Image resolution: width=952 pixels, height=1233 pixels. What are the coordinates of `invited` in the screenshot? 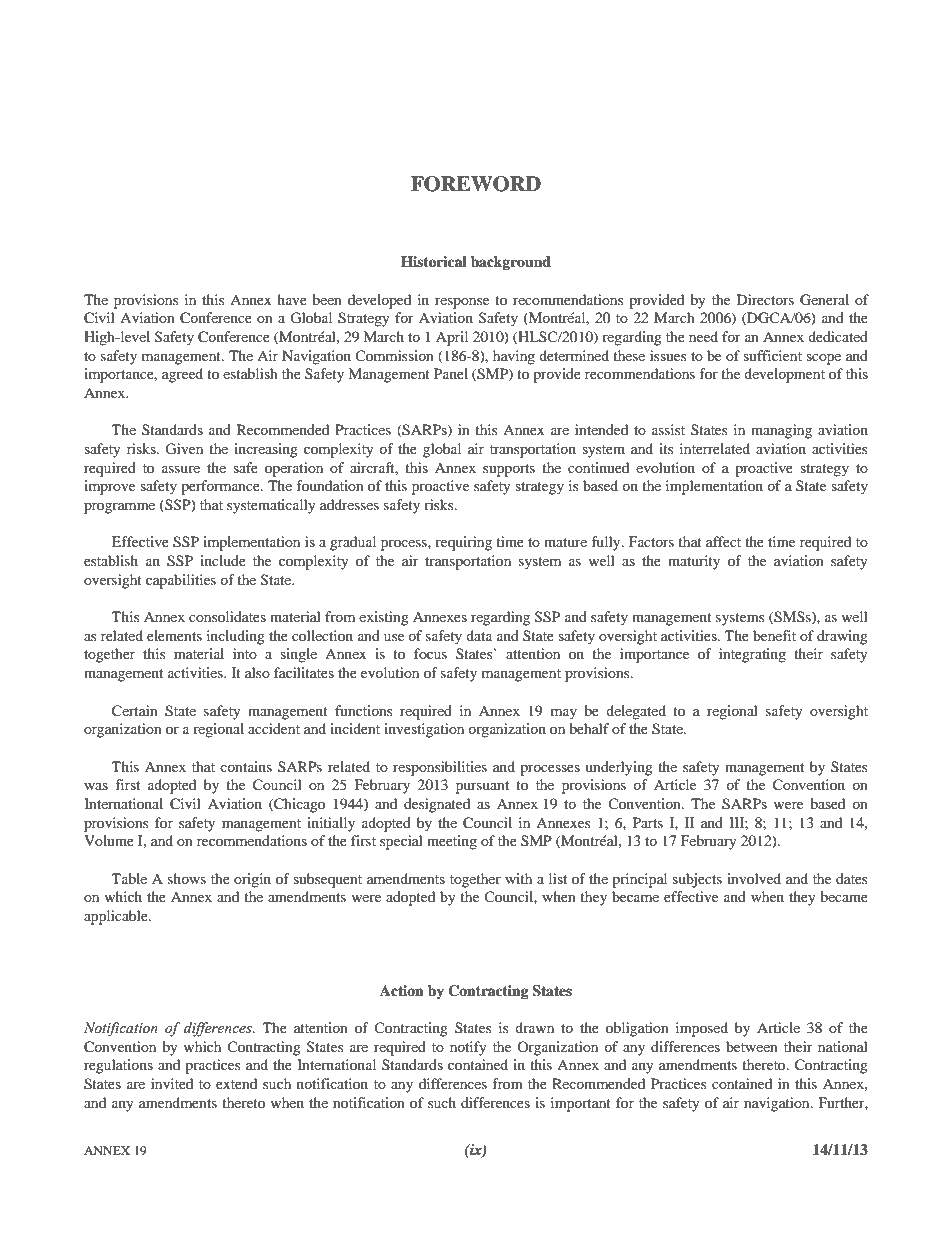 It's located at (172, 1083).
